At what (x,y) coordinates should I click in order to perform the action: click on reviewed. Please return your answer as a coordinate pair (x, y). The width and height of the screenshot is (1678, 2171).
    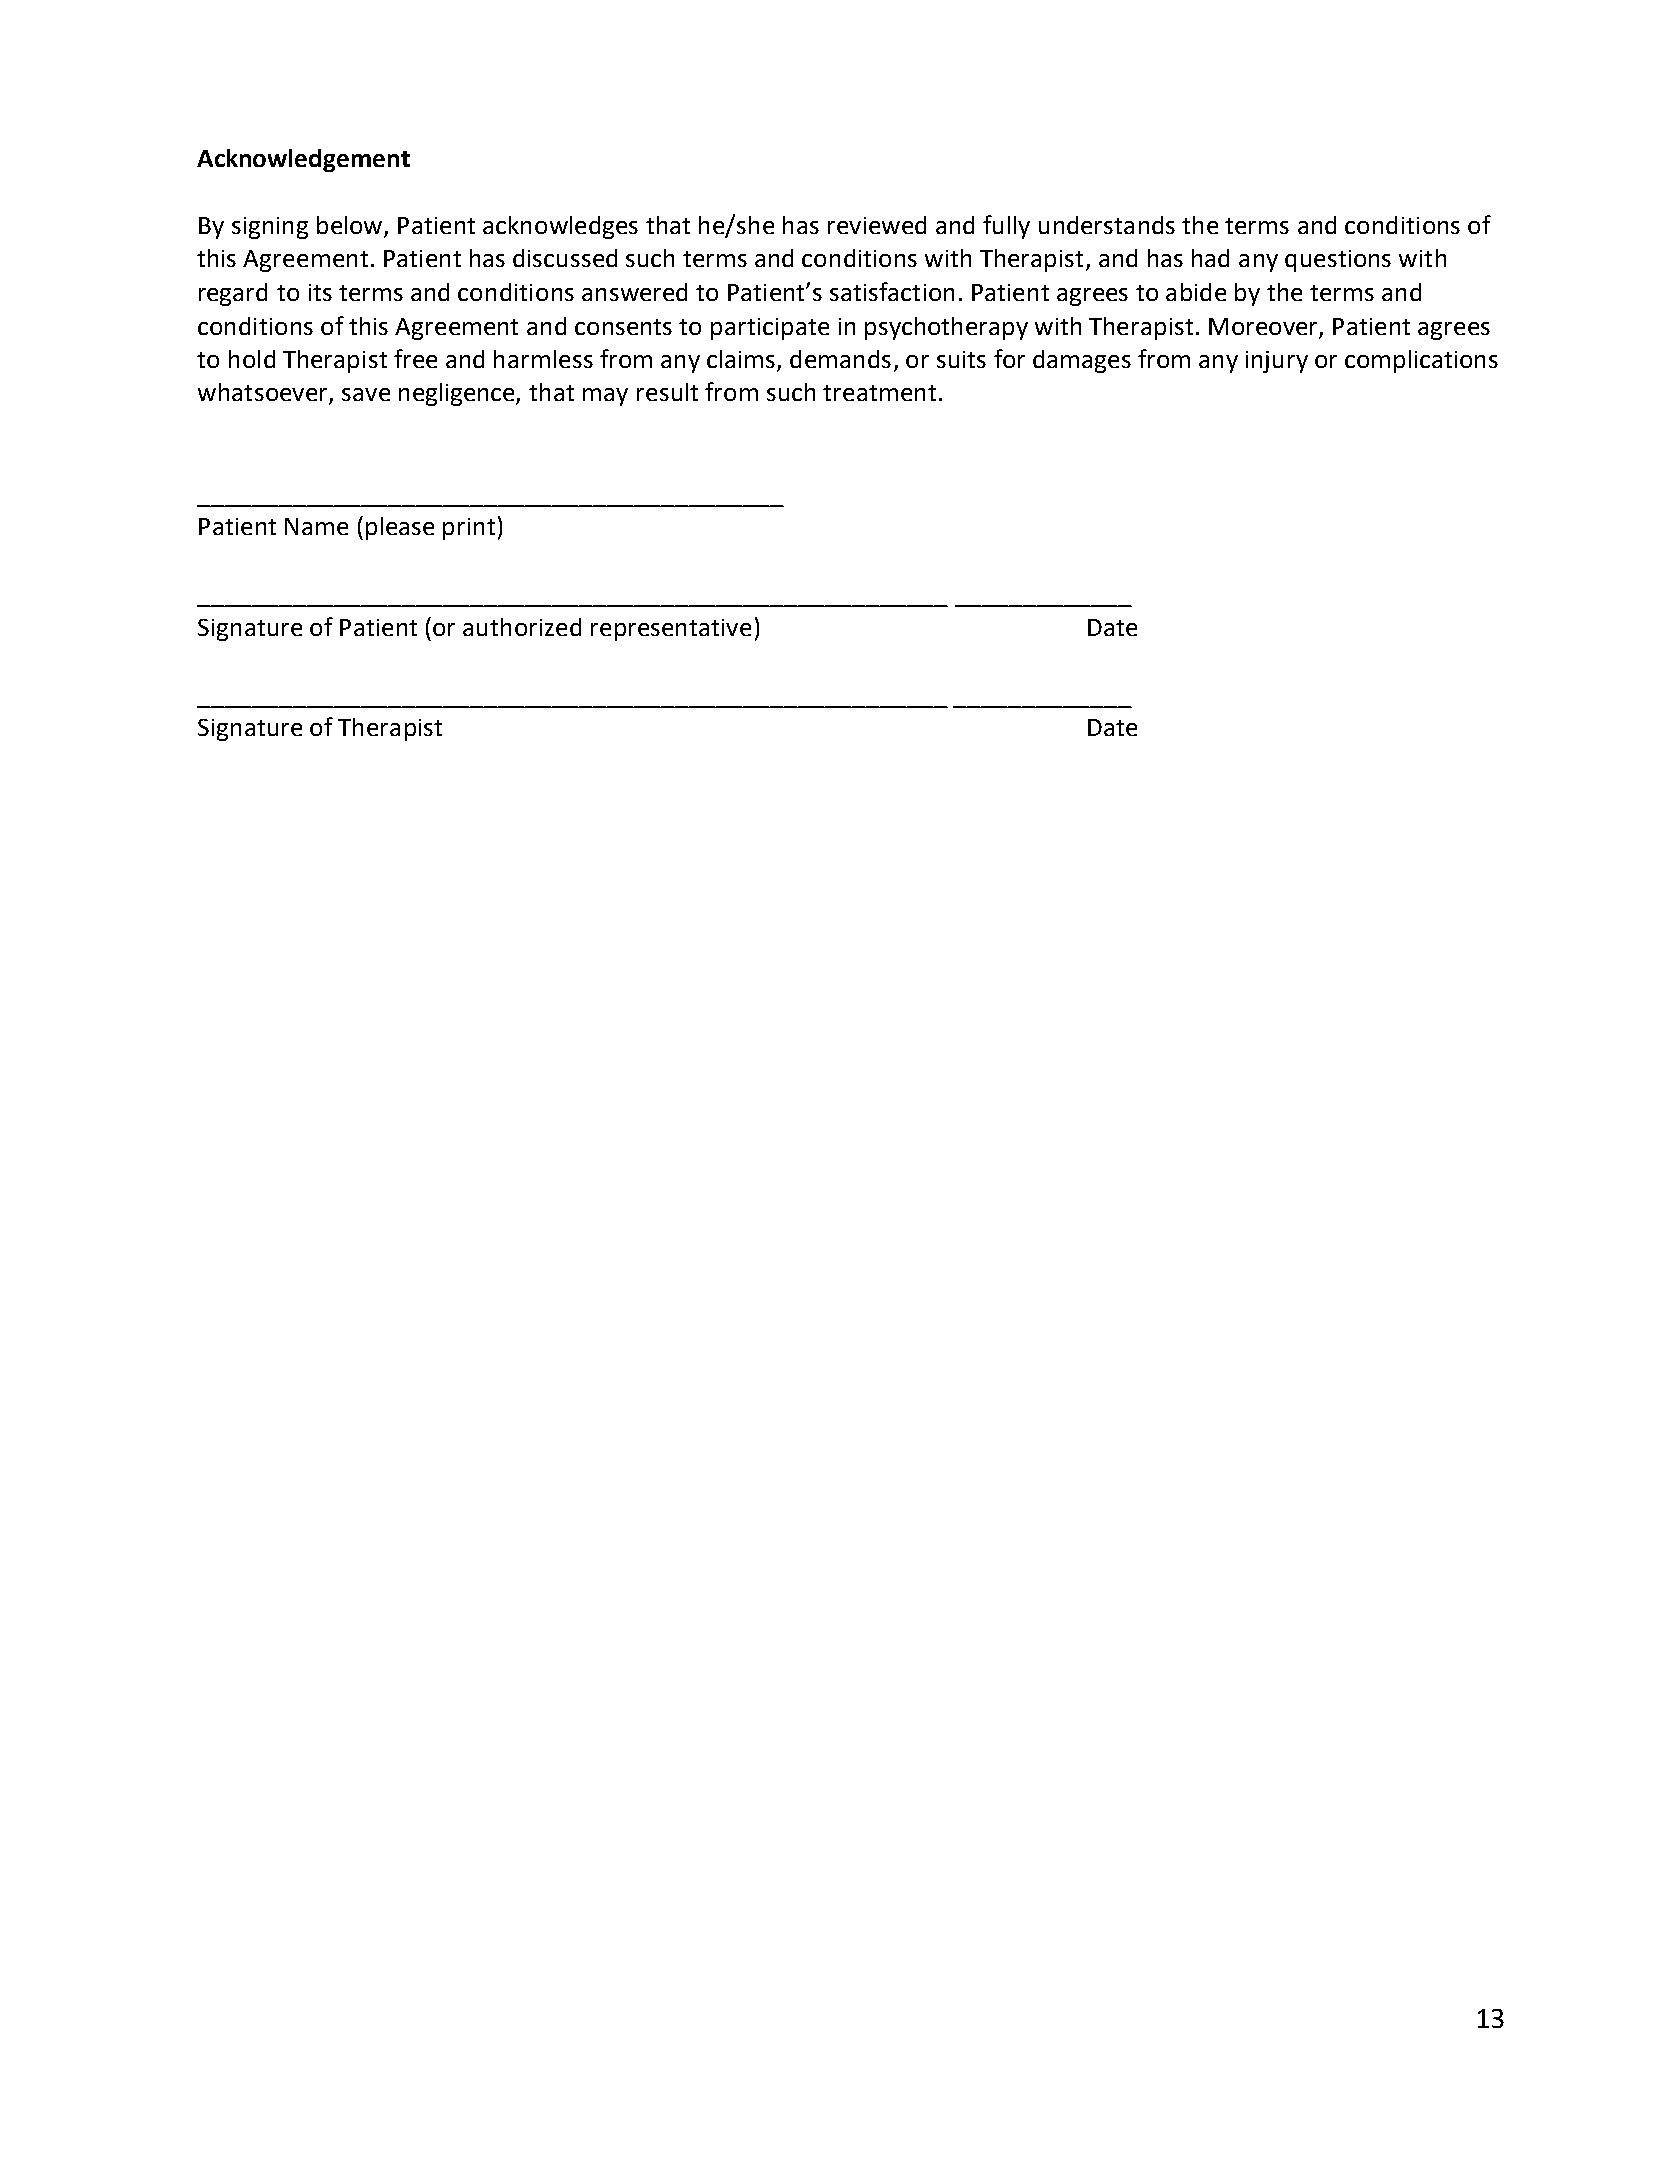
    Looking at the image, I should click on (877, 225).
